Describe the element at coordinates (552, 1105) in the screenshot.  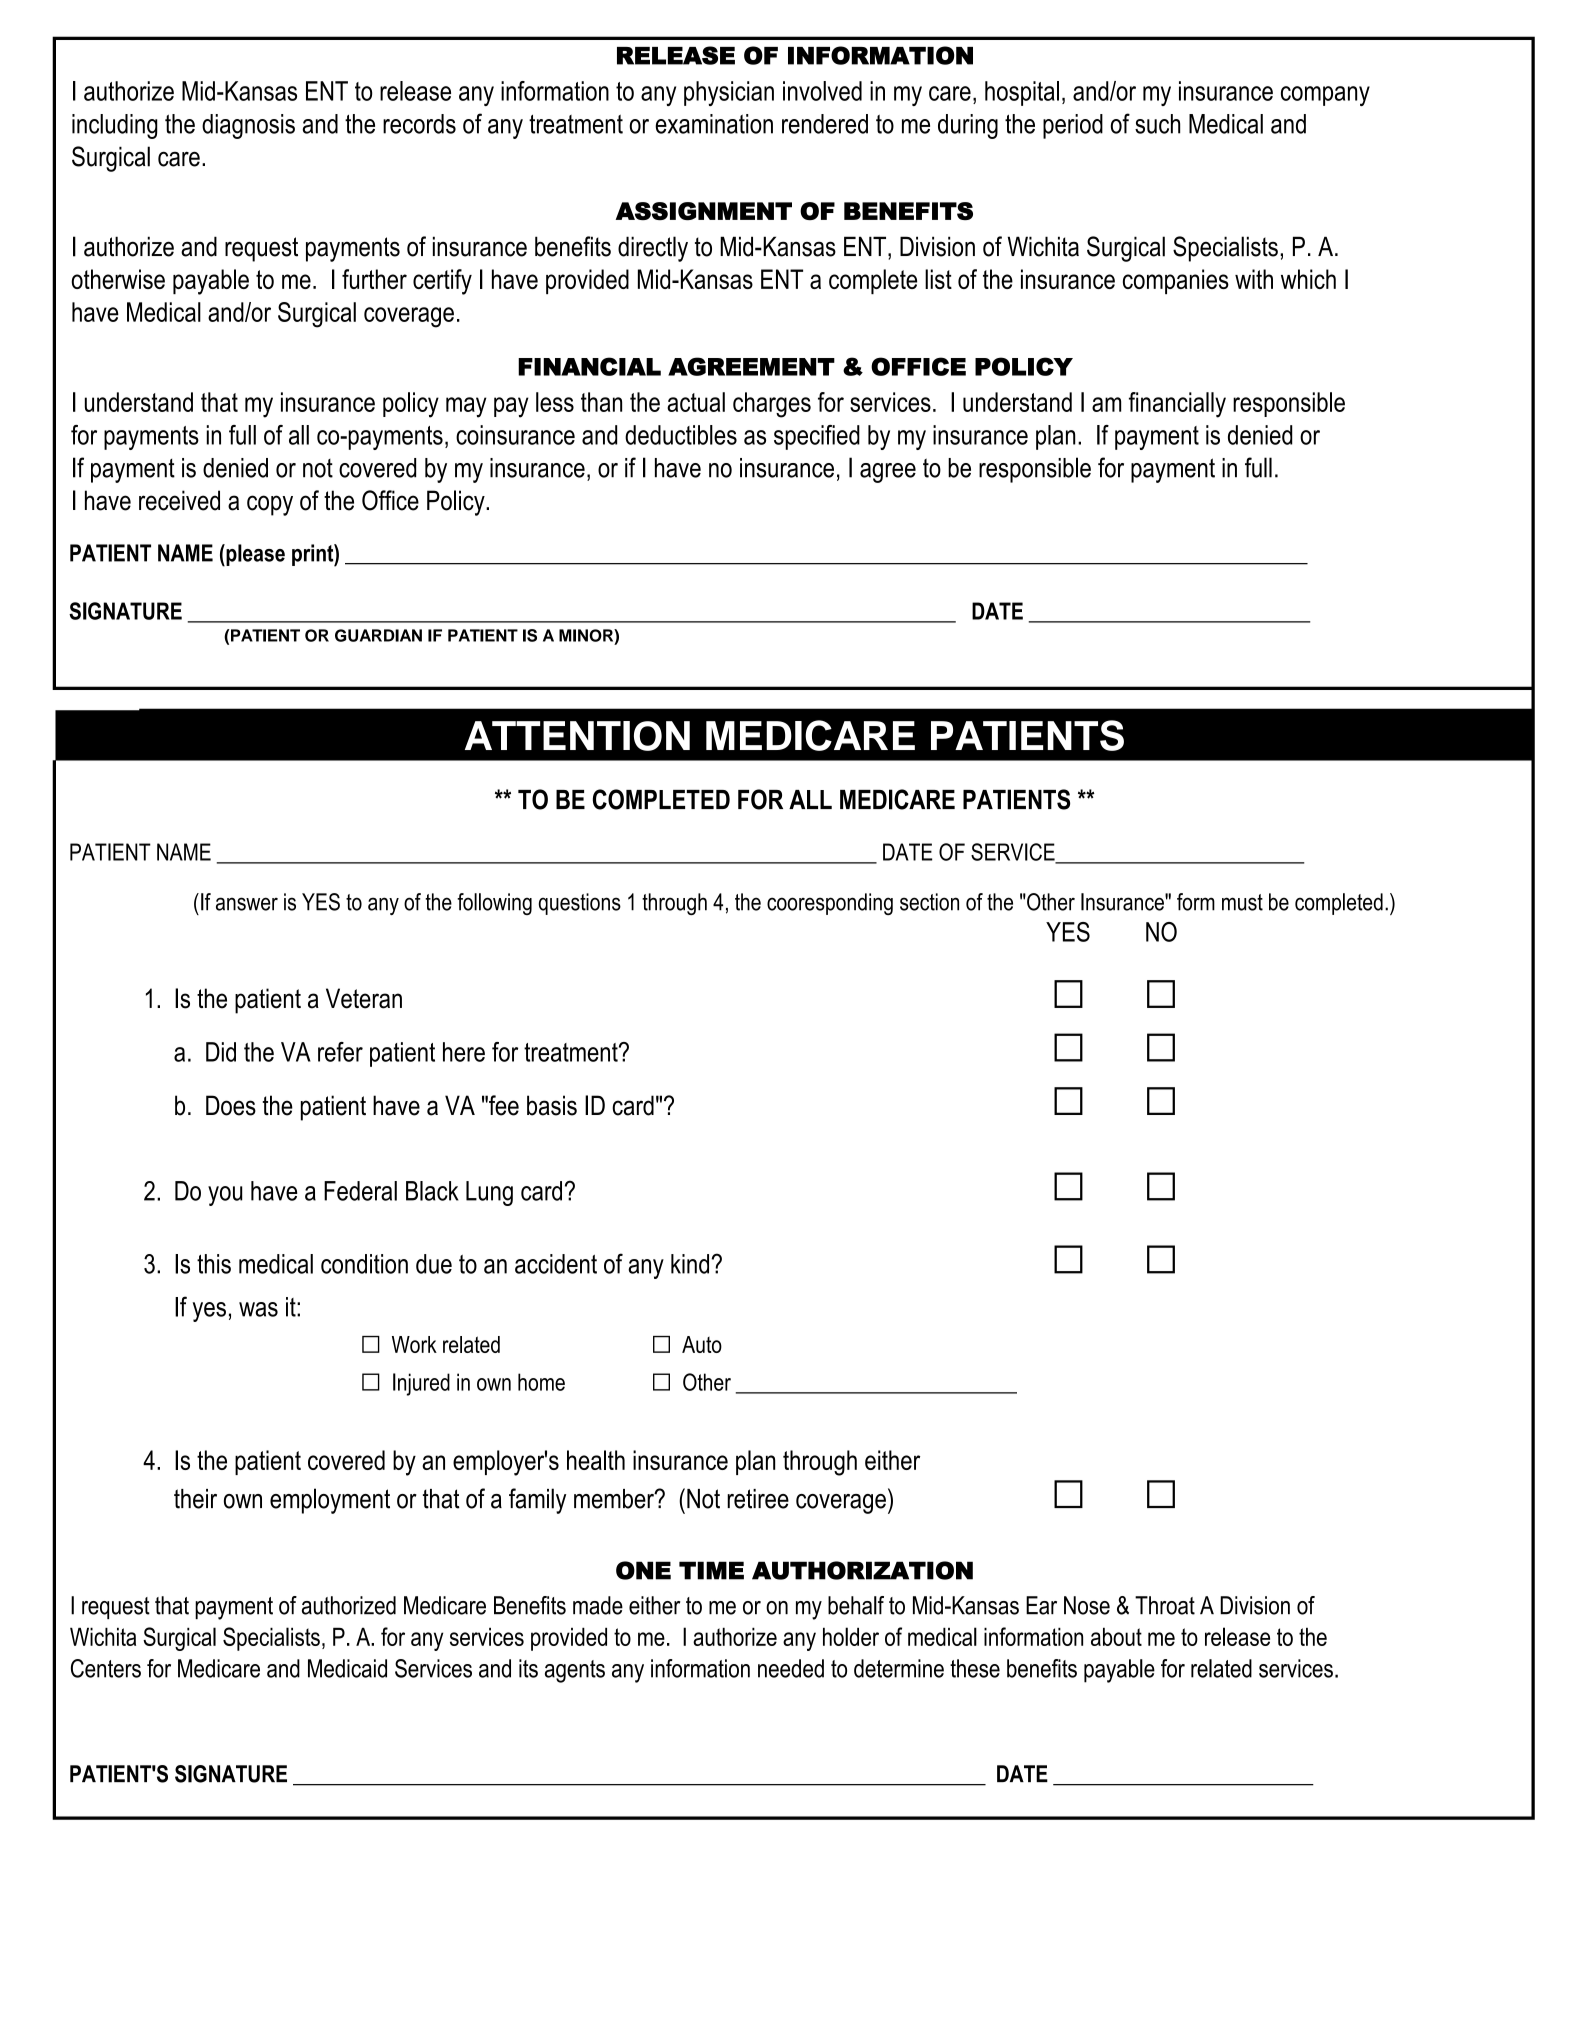
I see `basis` at that location.
